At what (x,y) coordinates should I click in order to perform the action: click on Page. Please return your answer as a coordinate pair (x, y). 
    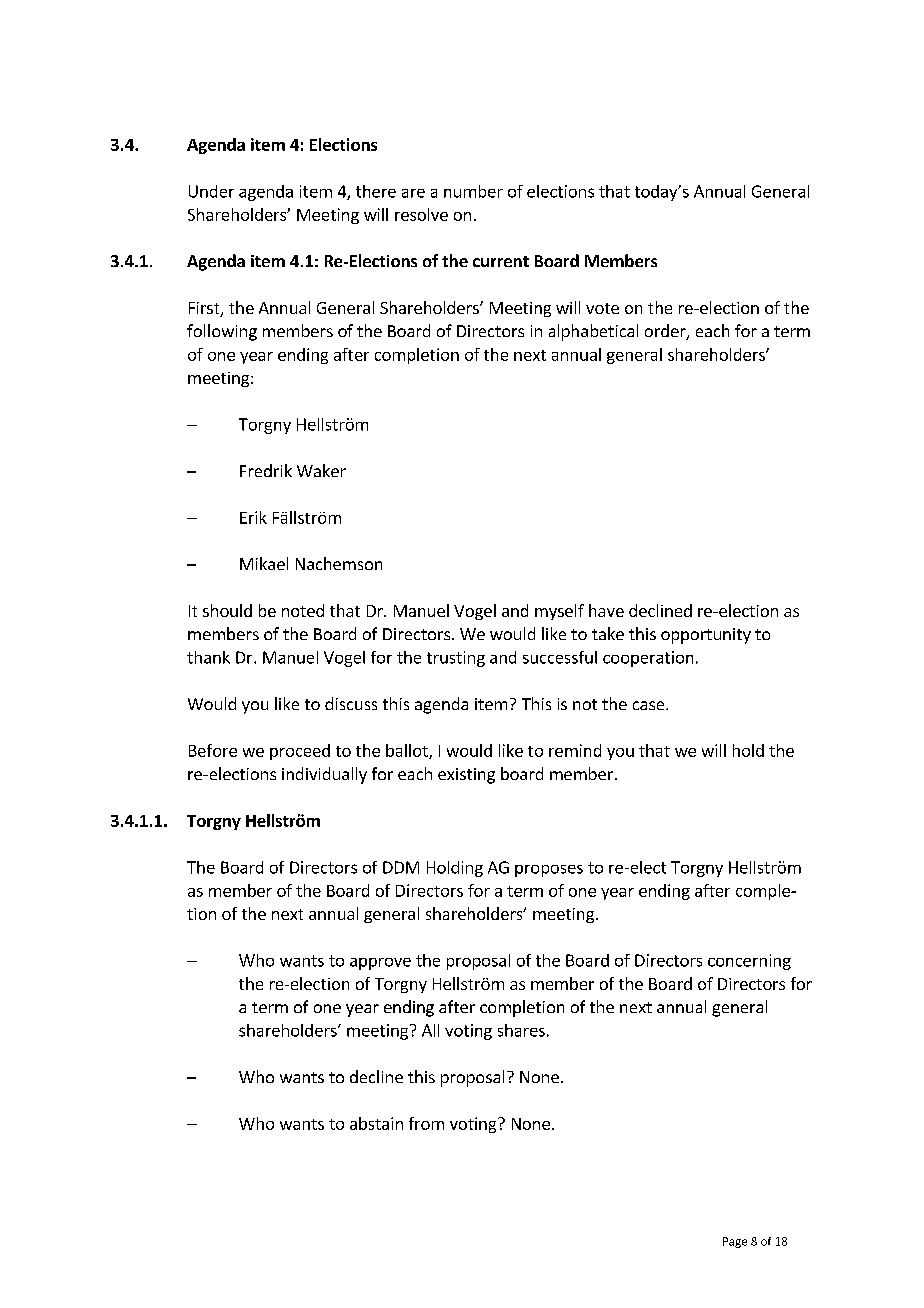
    Looking at the image, I should click on (735, 1242).
